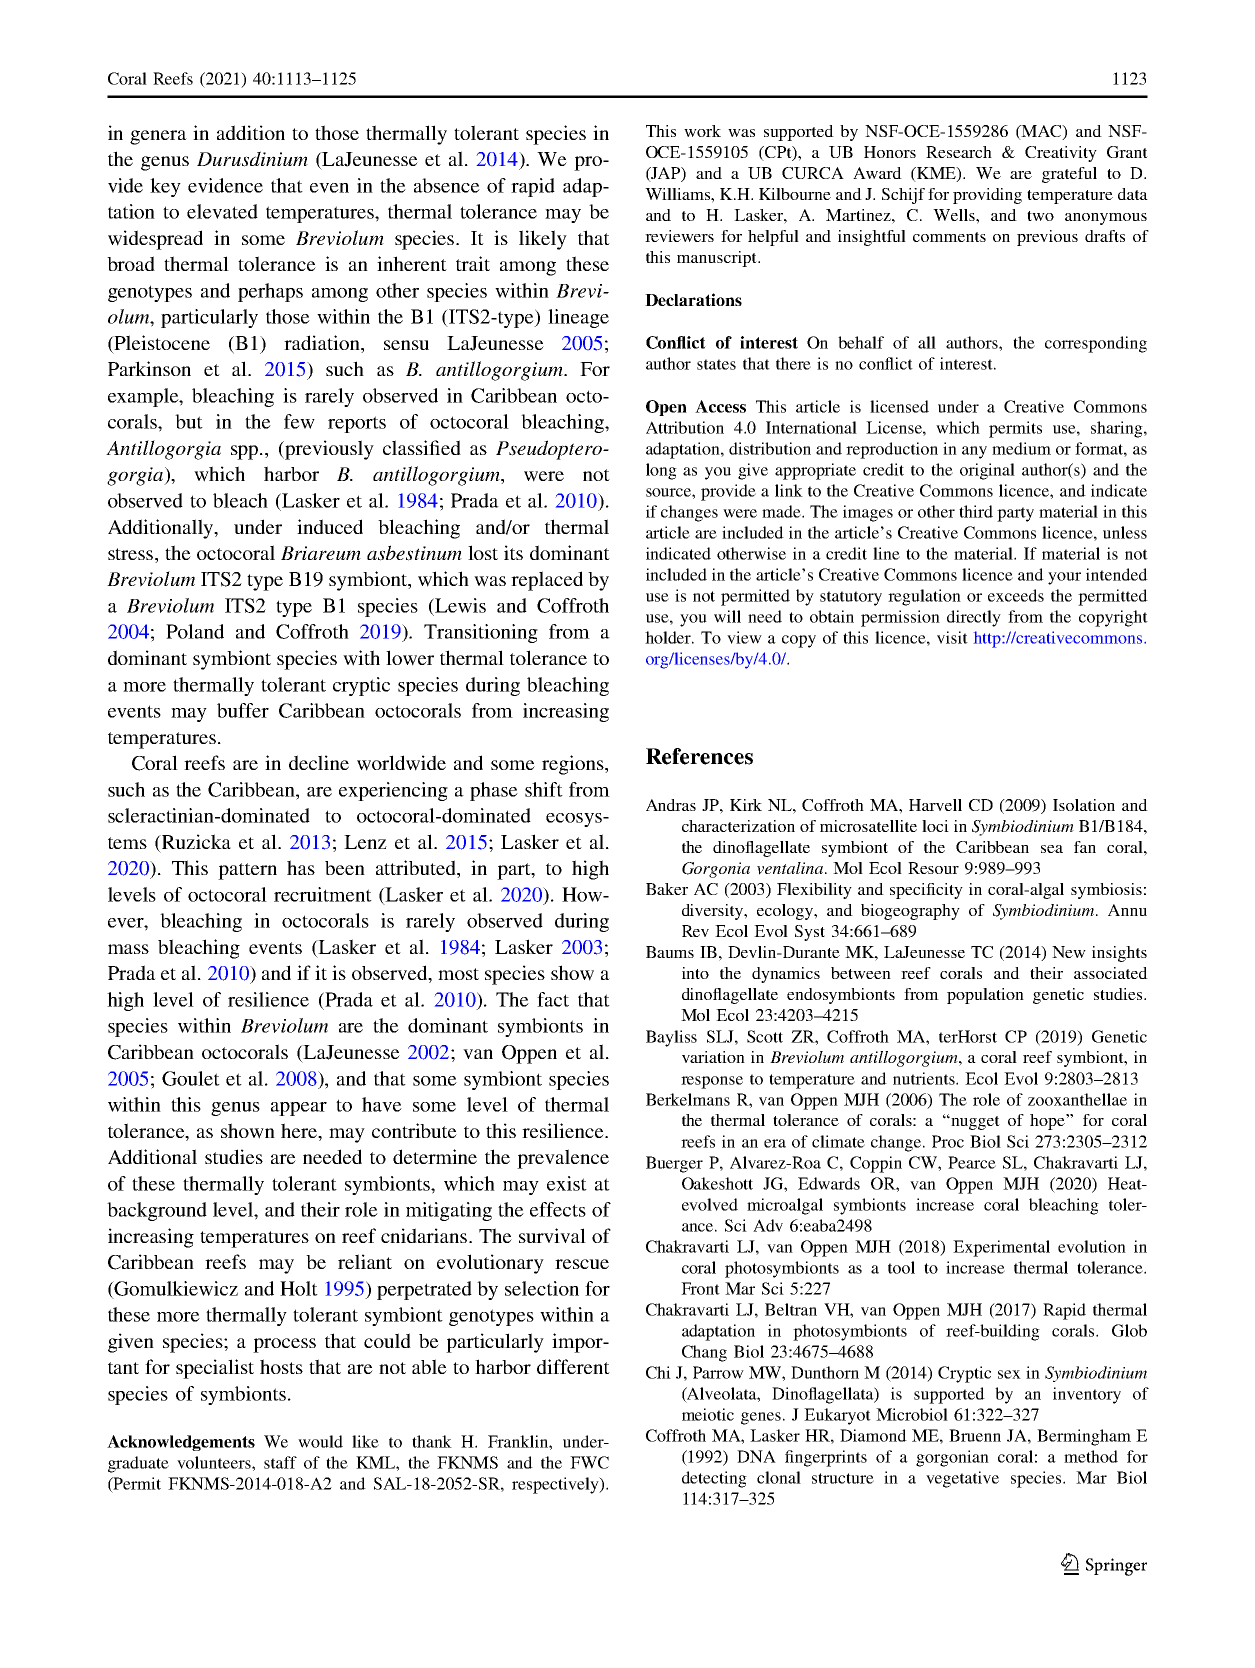 This document has width=1255, height=1668. Describe the element at coordinates (574, 765) in the document. I see `regions` at that location.
